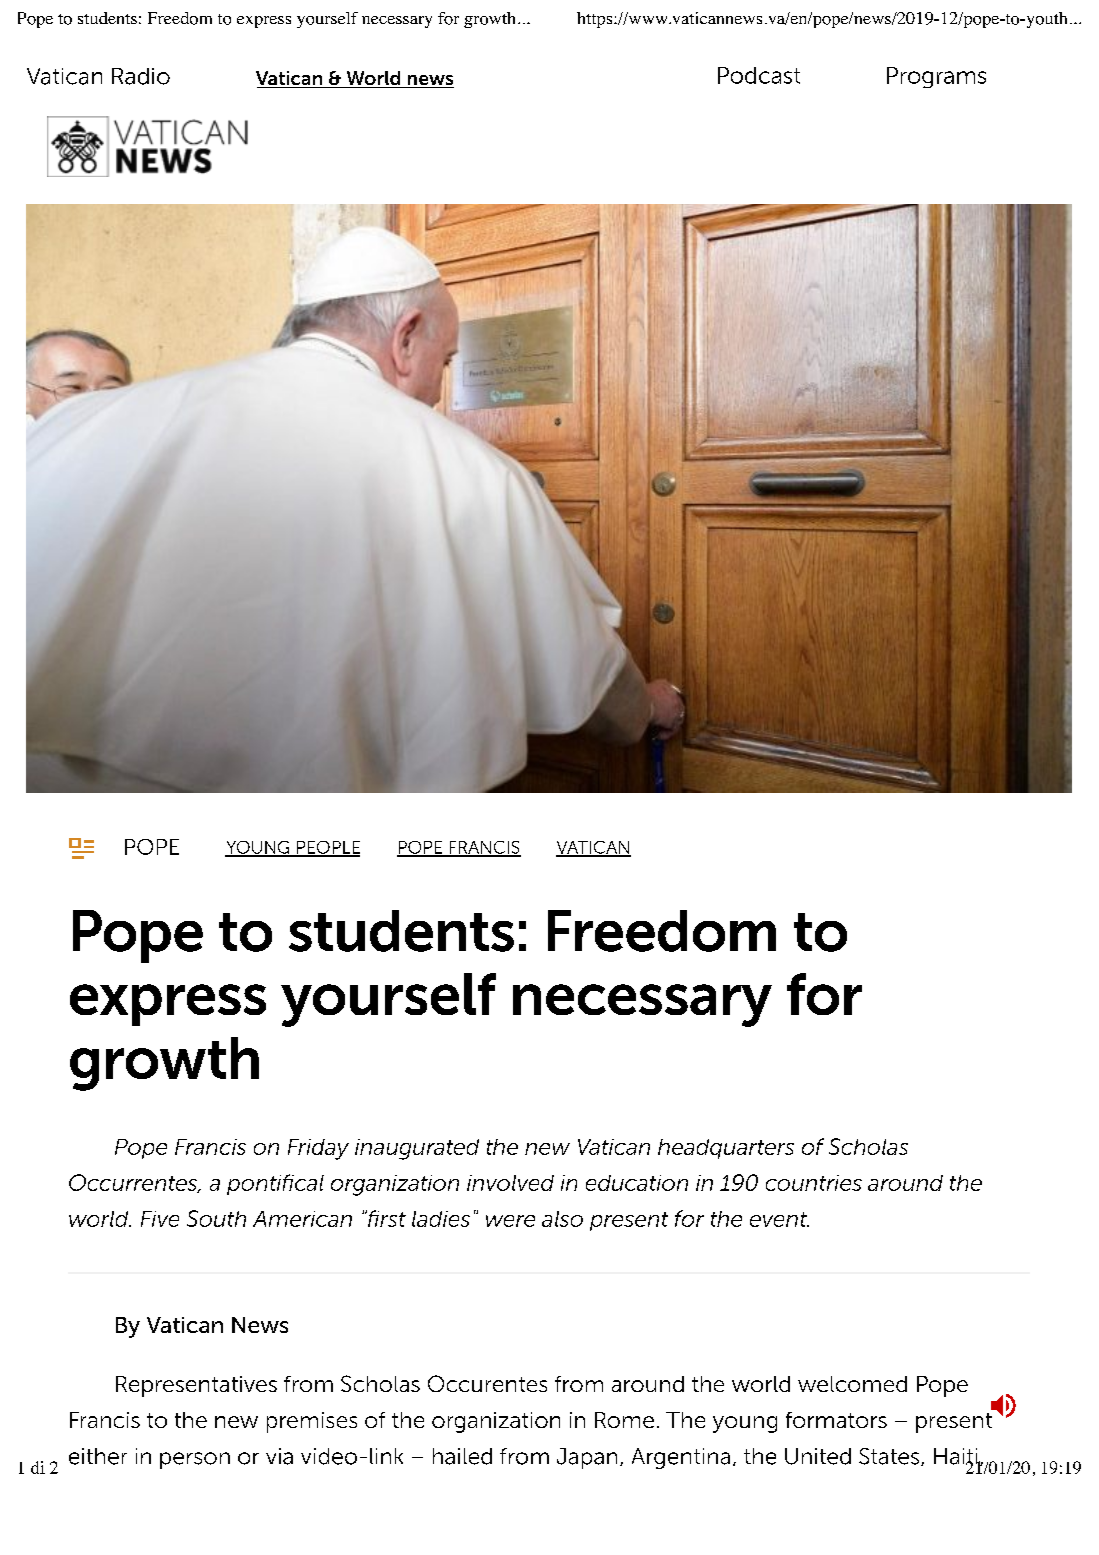 The image size is (1099, 1555). What do you see at coordinates (510, 1183) in the screenshot?
I see `involved` at bounding box center [510, 1183].
